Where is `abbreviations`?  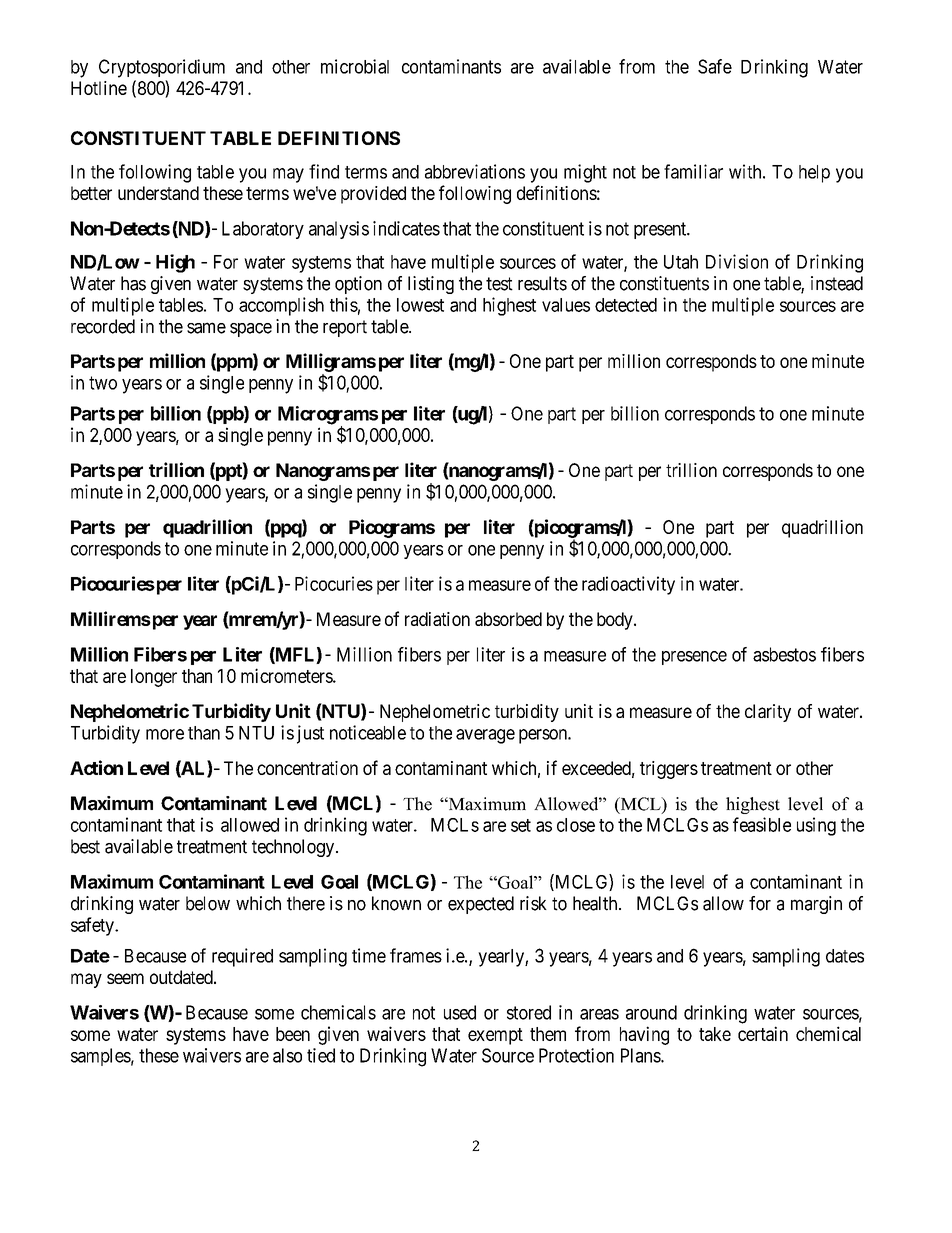
abbreviations is located at coordinates (475, 171).
